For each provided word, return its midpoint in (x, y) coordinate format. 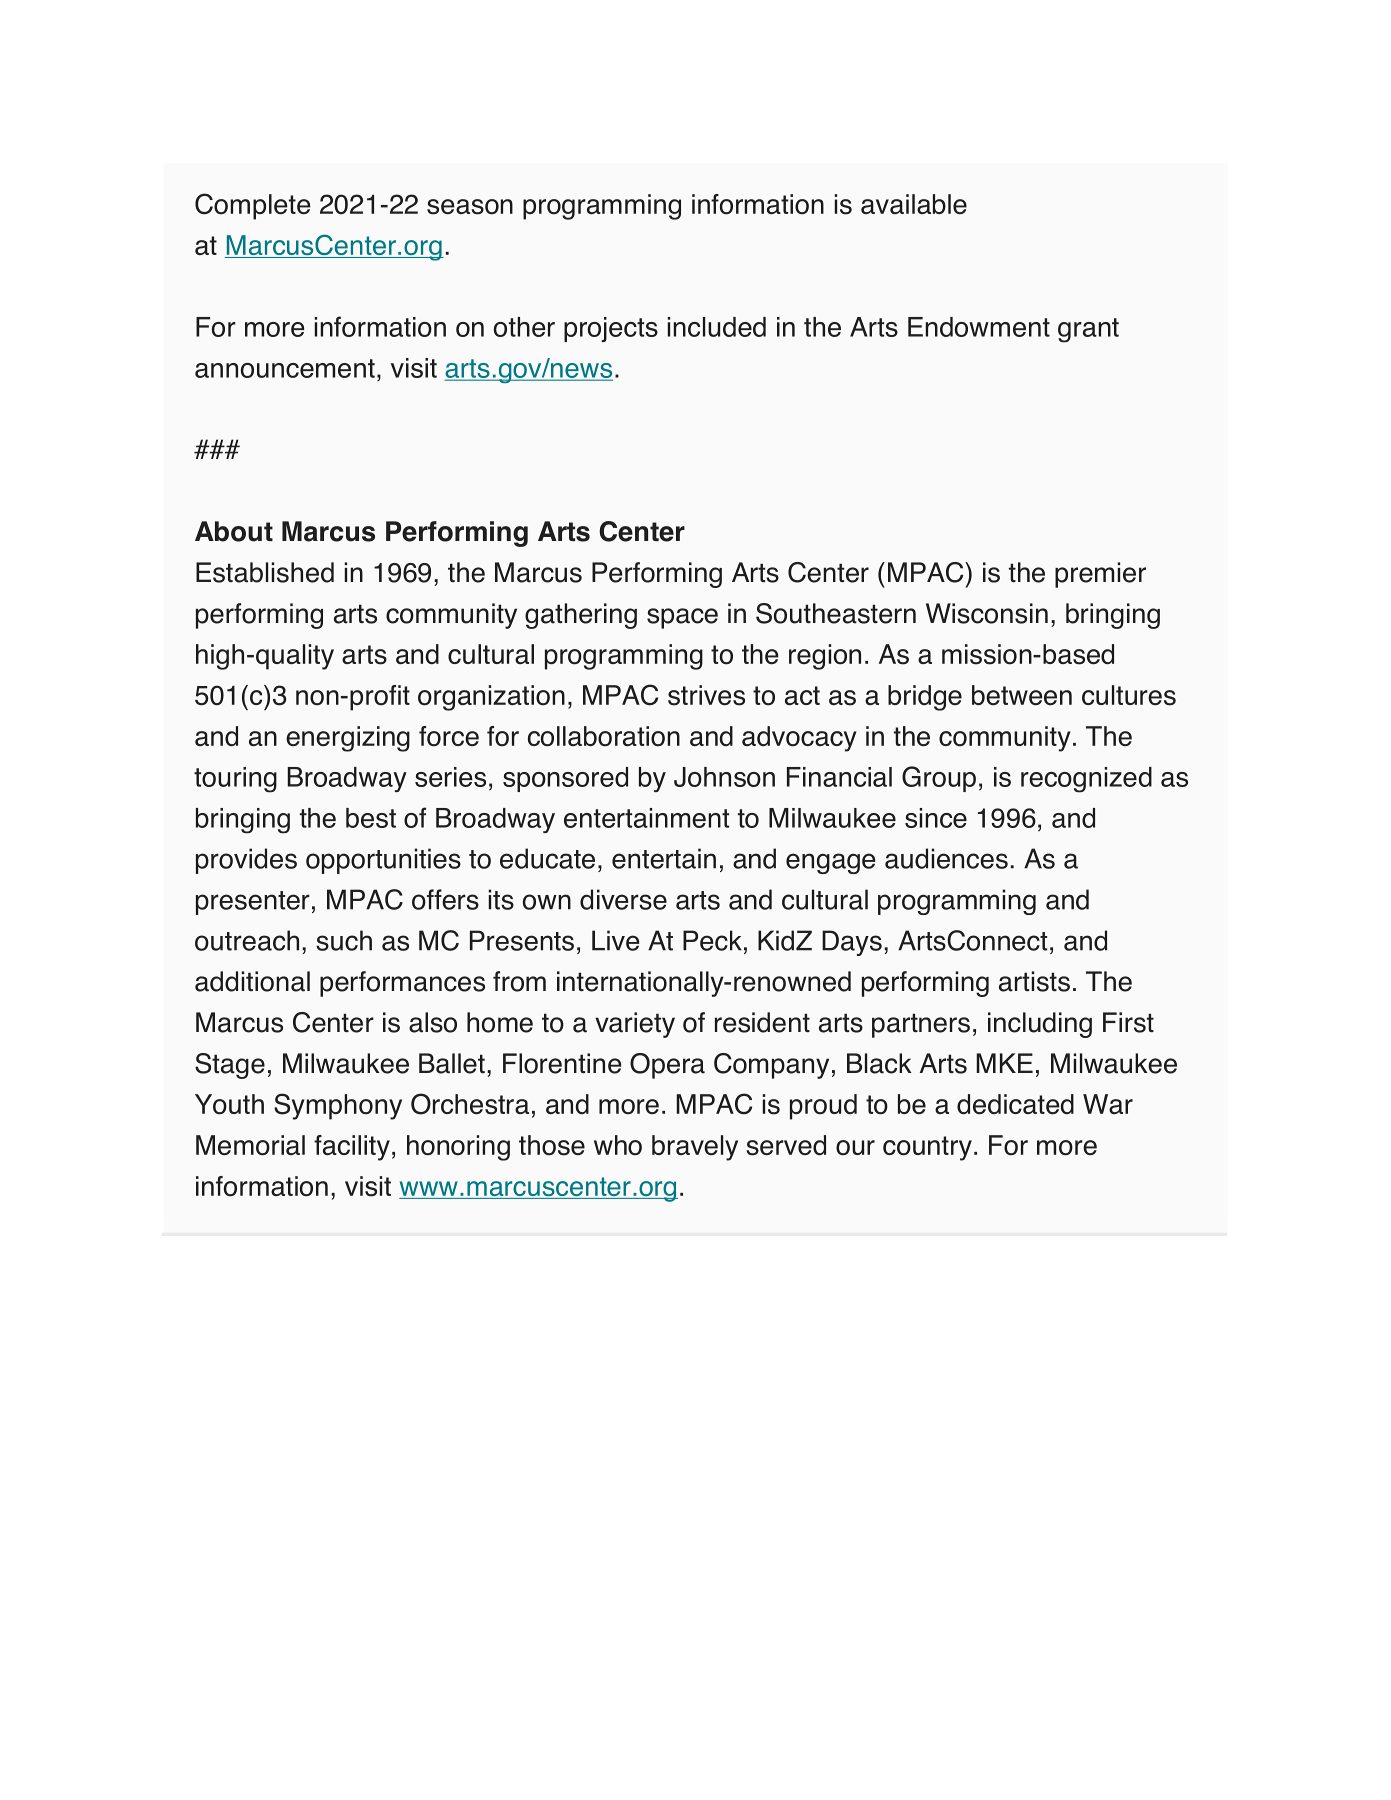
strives (706, 695)
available (914, 204)
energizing (348, 739)
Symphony (338, 1106)
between (1022, 695)
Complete (252, 206)
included (716, 327)
